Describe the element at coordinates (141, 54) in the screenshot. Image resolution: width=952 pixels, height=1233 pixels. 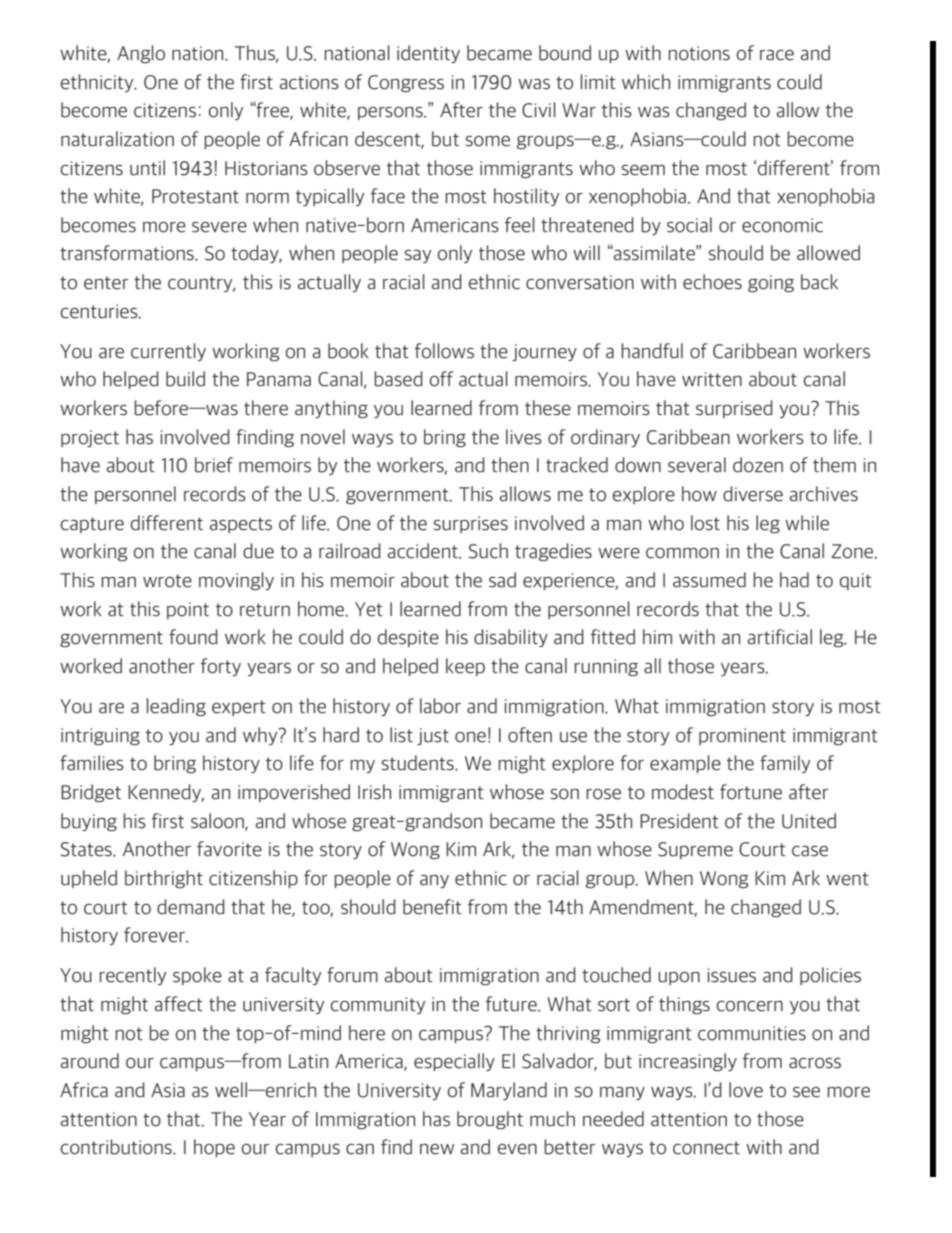
I see `Anglo` at that location.
